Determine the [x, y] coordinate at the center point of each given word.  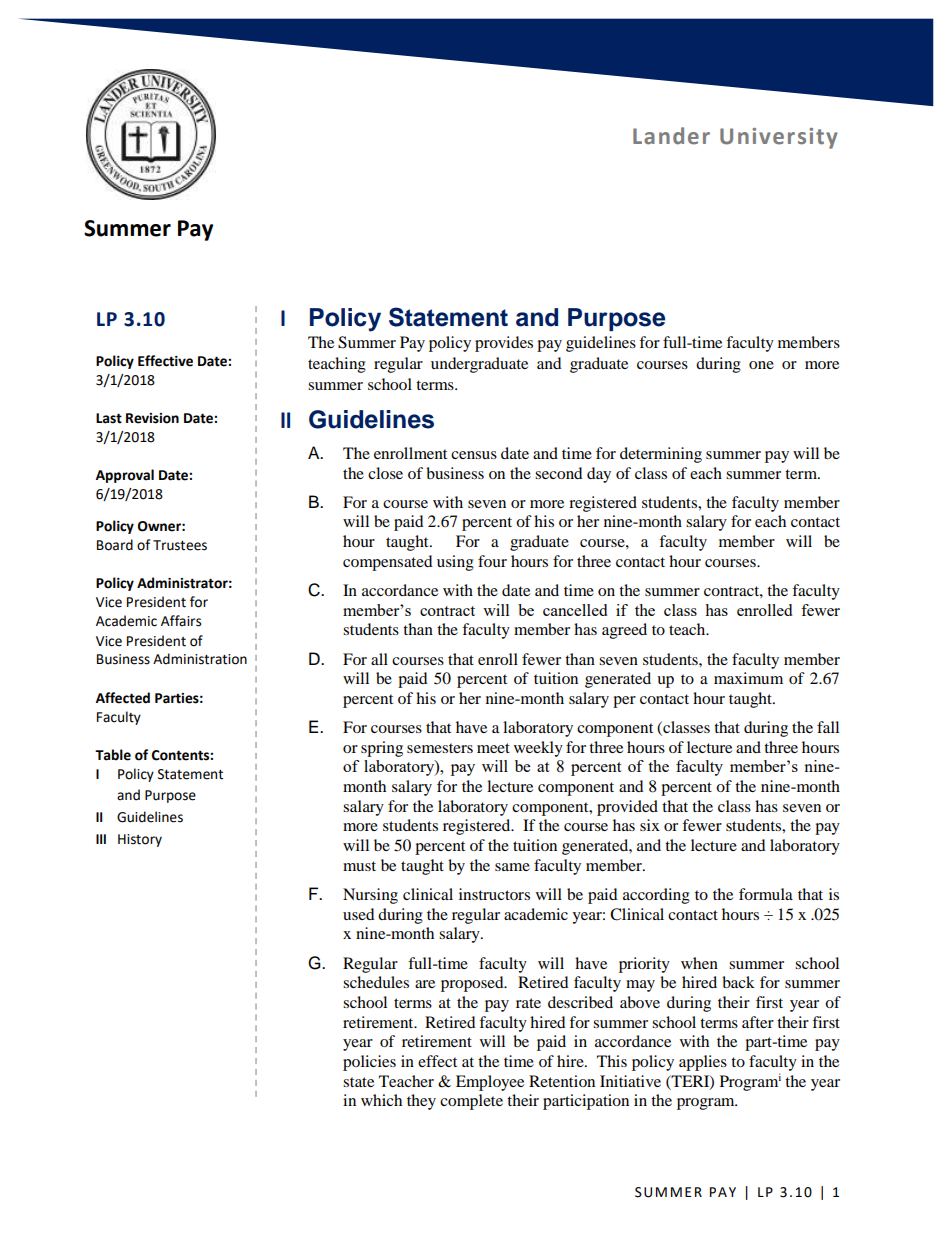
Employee [490, 1083]
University [779, 138]
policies [369, 1063]
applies [703, 1063]
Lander [671, 136]
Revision [152, 418]
